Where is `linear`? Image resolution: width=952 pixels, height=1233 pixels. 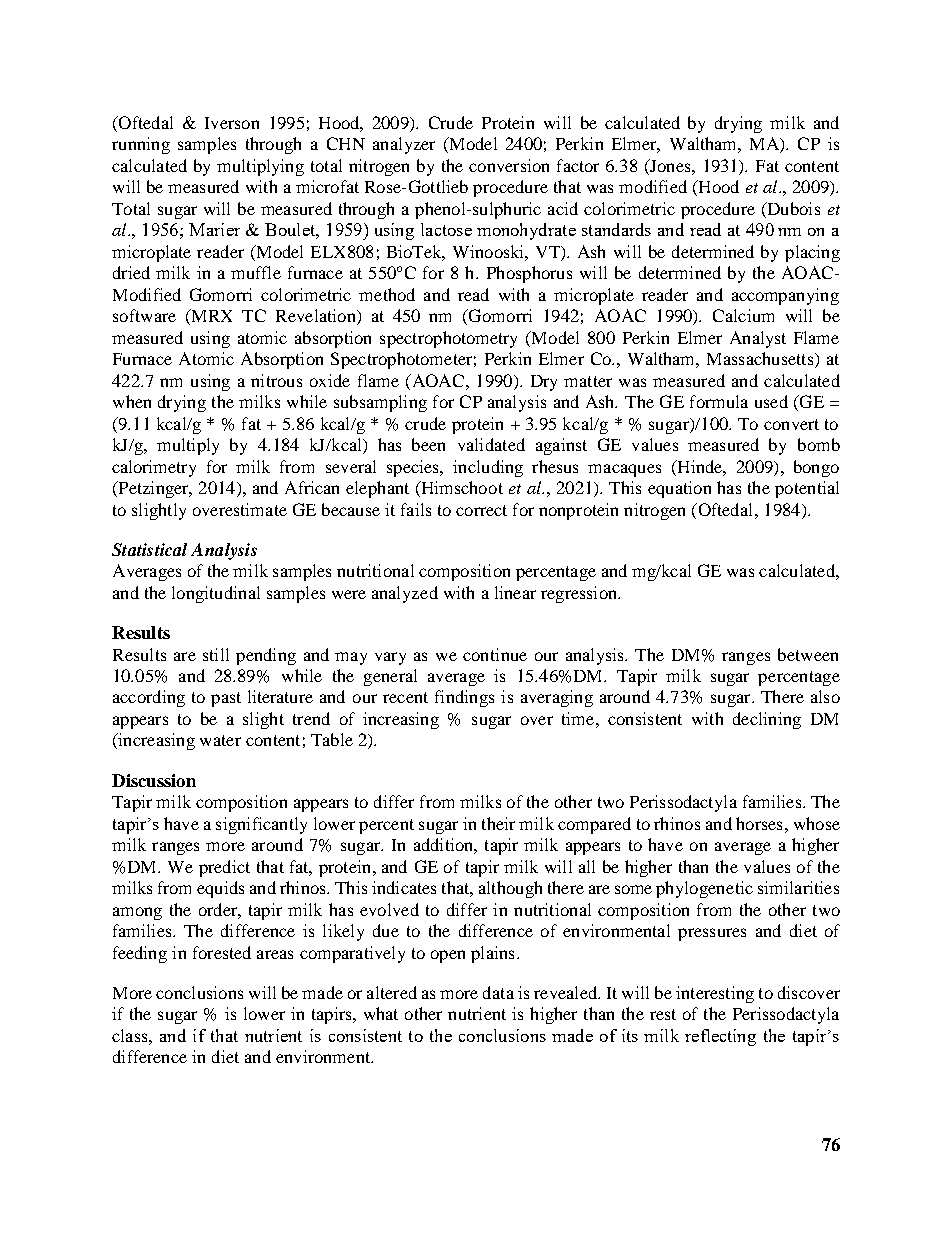
linear is located at coordinates (515, 592).
